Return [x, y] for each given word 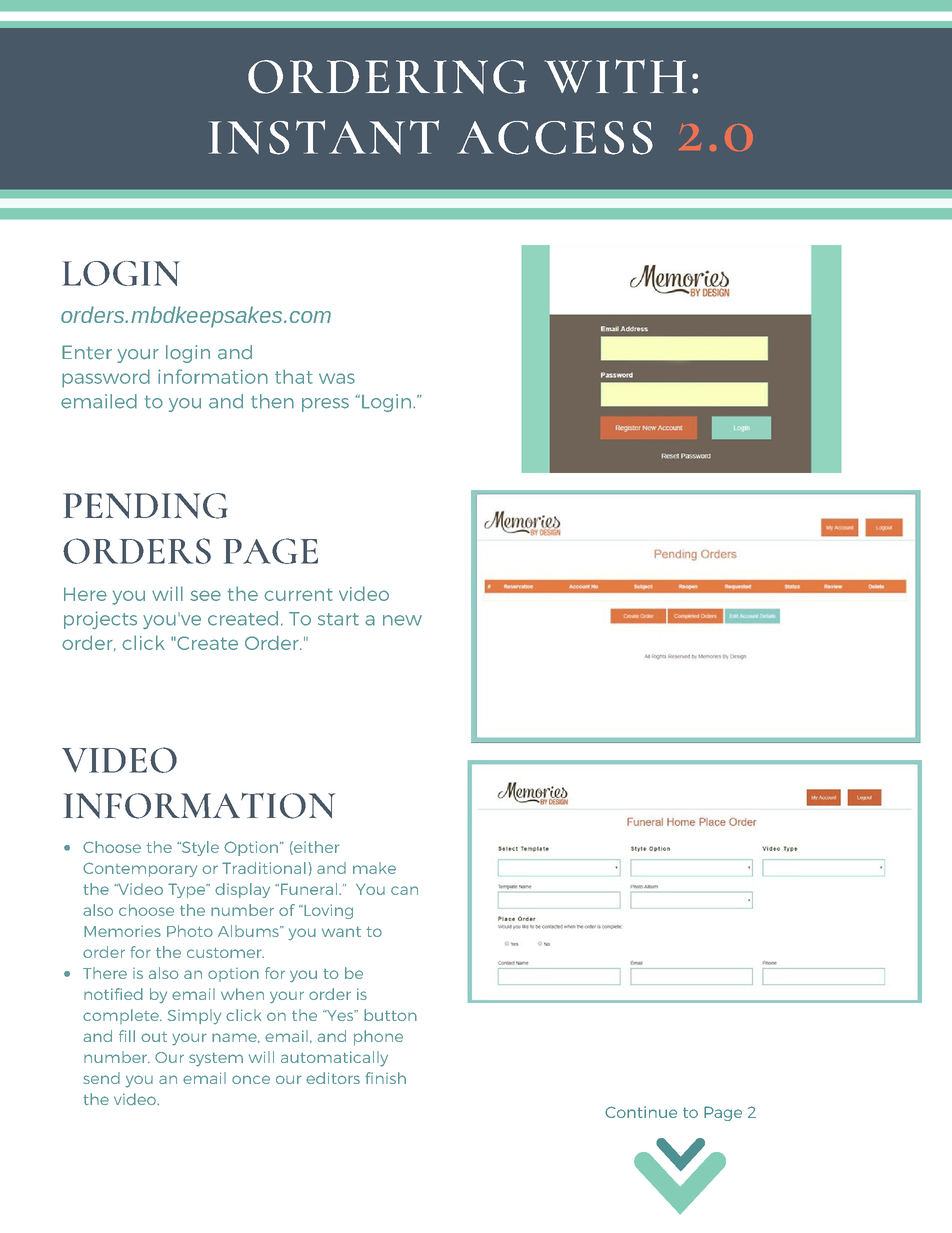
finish [385, 1078]
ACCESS [555, 138]
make [374, 868]
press [325, 405]
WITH [615, 76]
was [337, 378]
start [338, 619]
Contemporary [140, 869]
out [154, 1037]
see [205, 595]
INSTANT [324, 137]
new [402, 620]
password [106, 378]
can [404, 890]
